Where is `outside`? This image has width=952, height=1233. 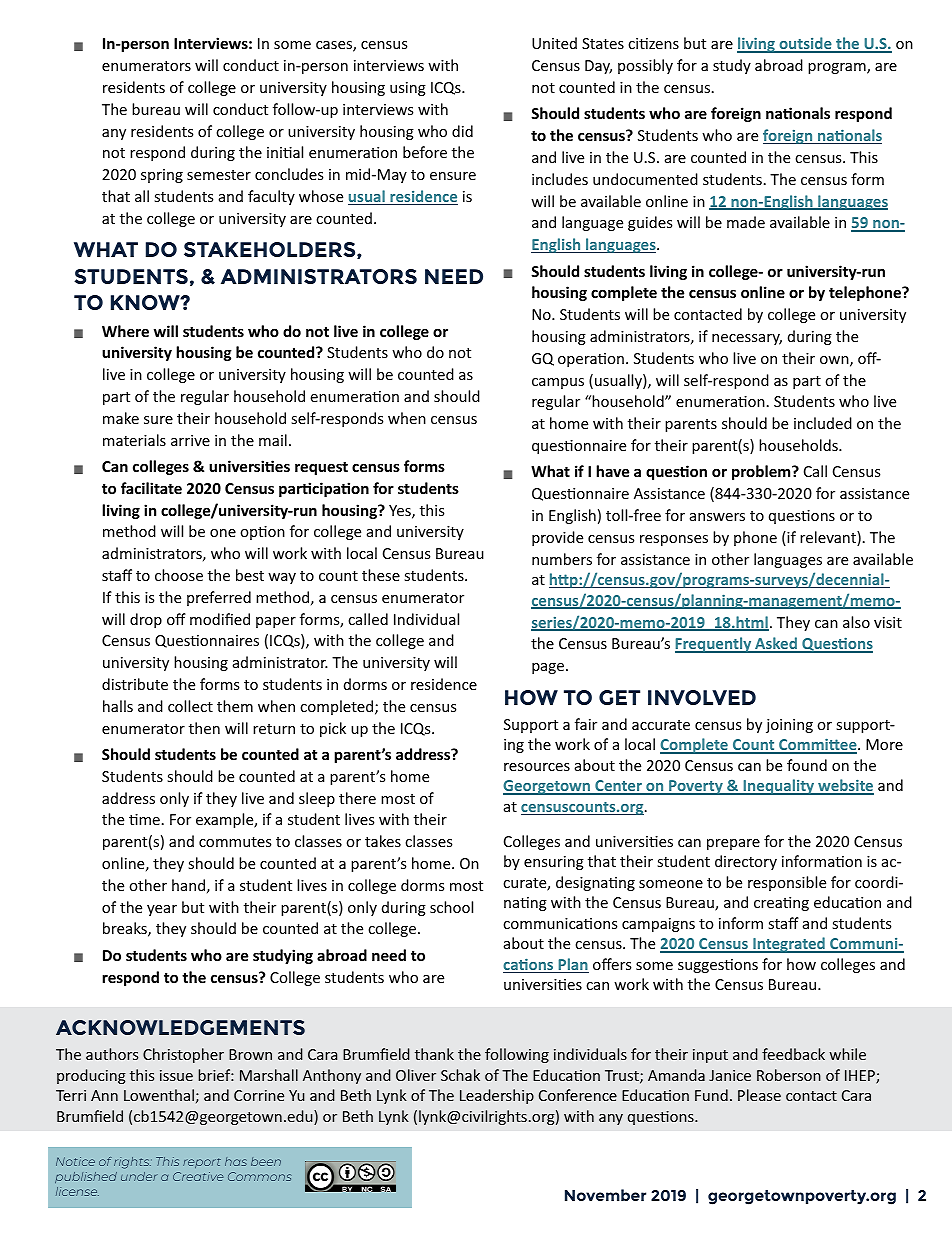 outside is located at coordinates (805, 44).
